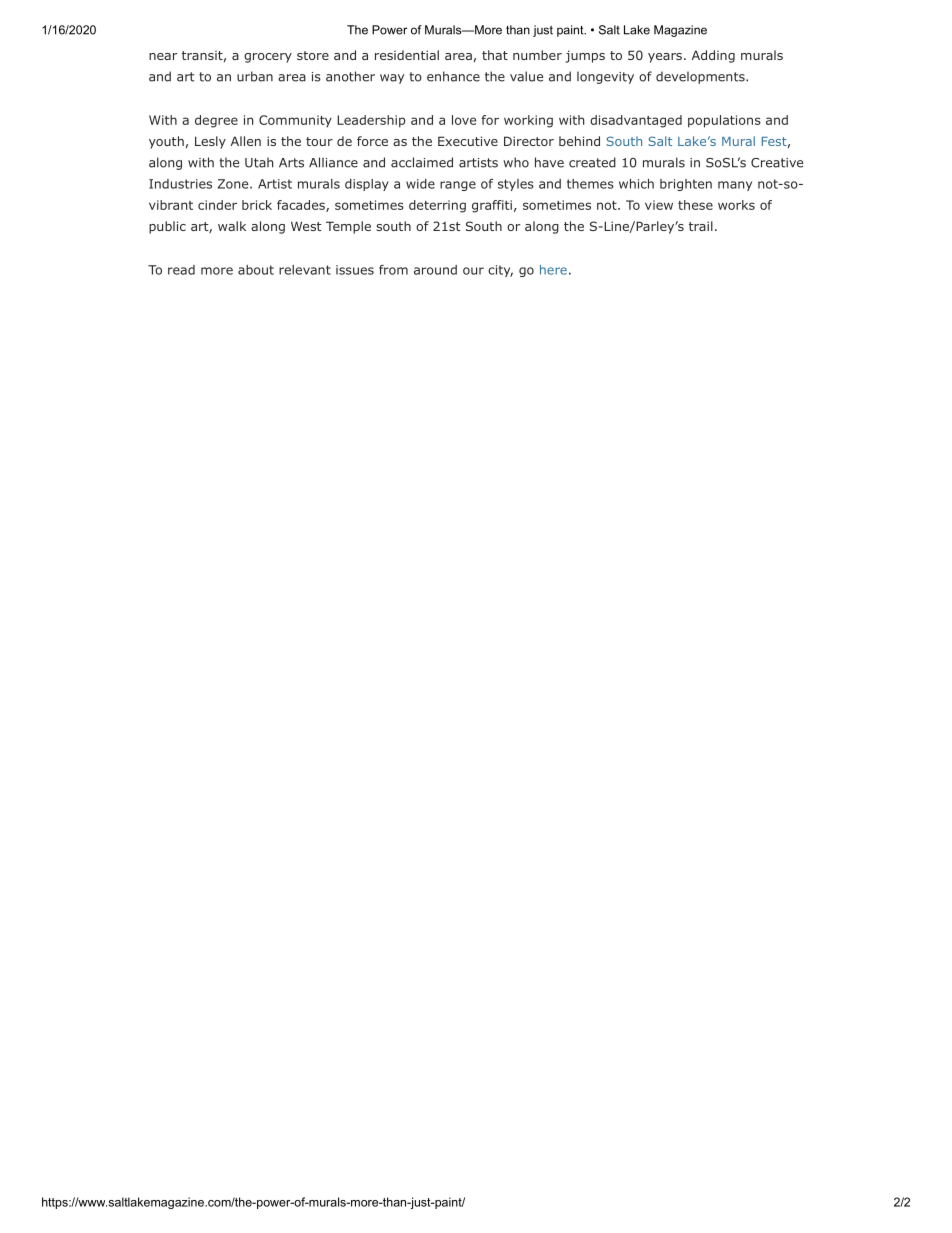 This page has width=952, height=1233. What do you see at coordinates (256, 270) in the page?
I see `about` at bounding box center [256, 270].
